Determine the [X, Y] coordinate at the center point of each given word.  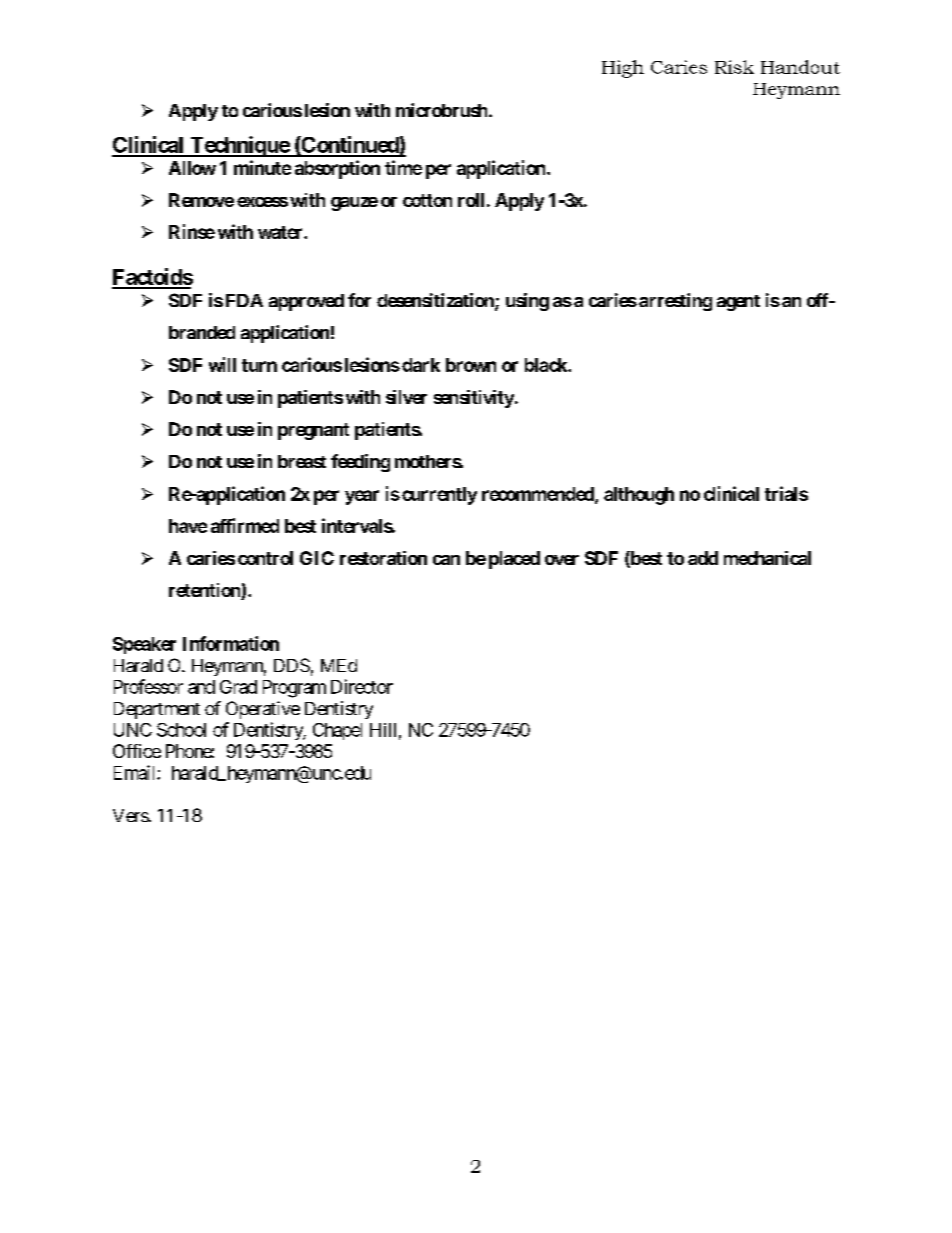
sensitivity [474, 399]
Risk [734, 67]
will [222, 364]
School [181, 730]
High [623, 69]
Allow [192, 168]
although [639, 496]
